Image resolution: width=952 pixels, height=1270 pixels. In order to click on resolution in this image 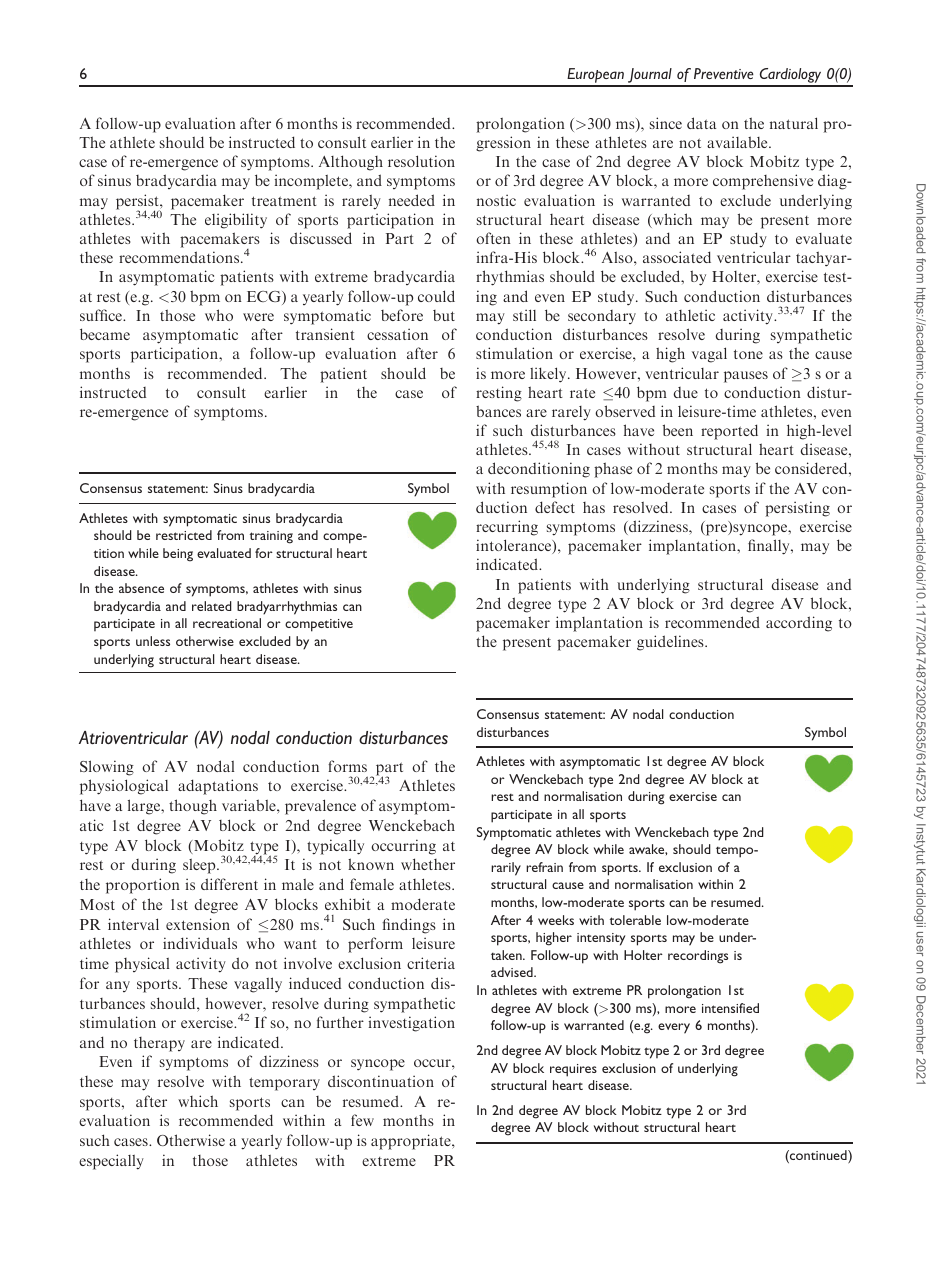, I will do `click(421, 161)`.
